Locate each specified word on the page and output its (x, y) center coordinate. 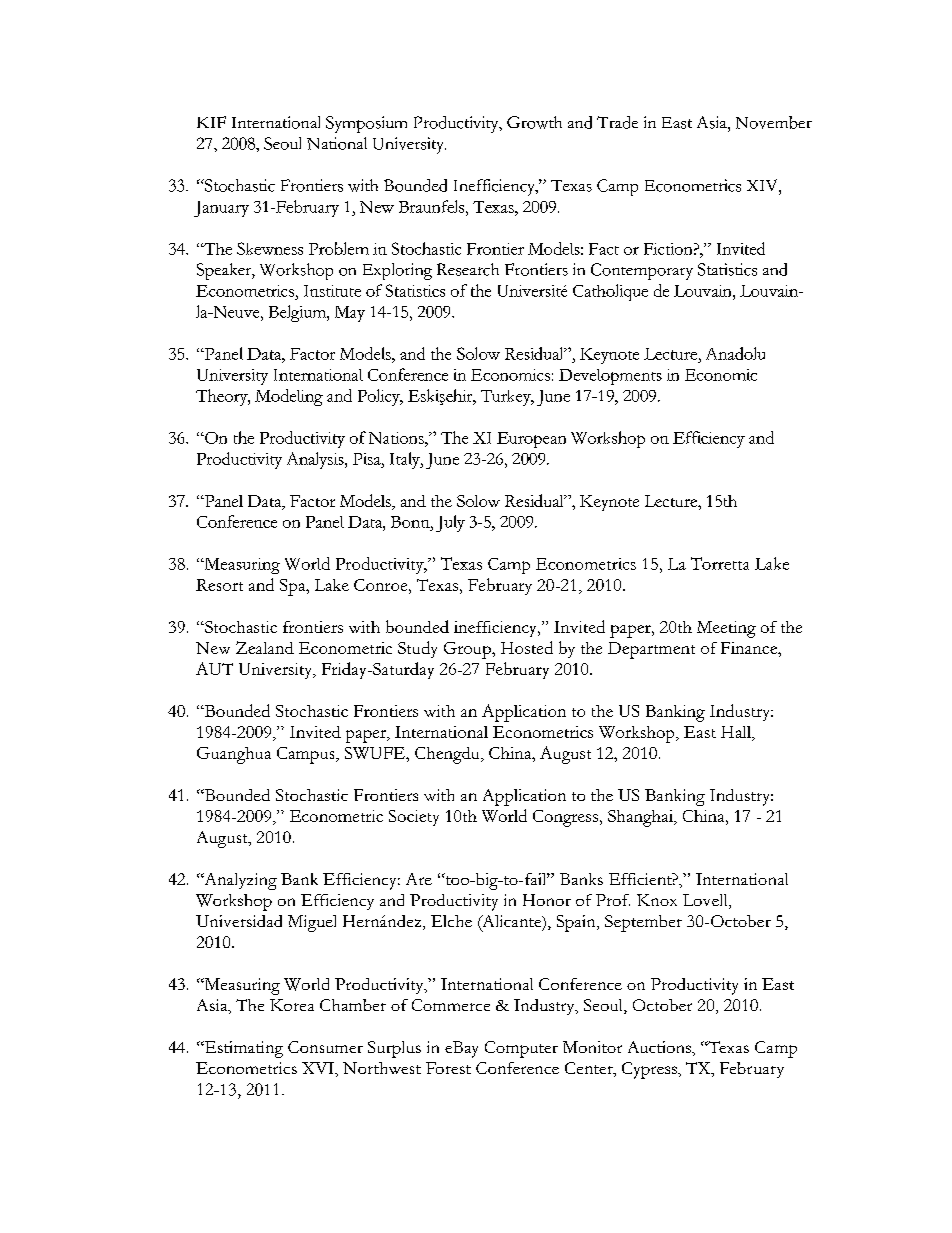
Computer (521, 1049)
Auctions (661, 1048)
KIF (211, 122)
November (774, 122)
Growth (534, 122)
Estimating (242, 1049)
